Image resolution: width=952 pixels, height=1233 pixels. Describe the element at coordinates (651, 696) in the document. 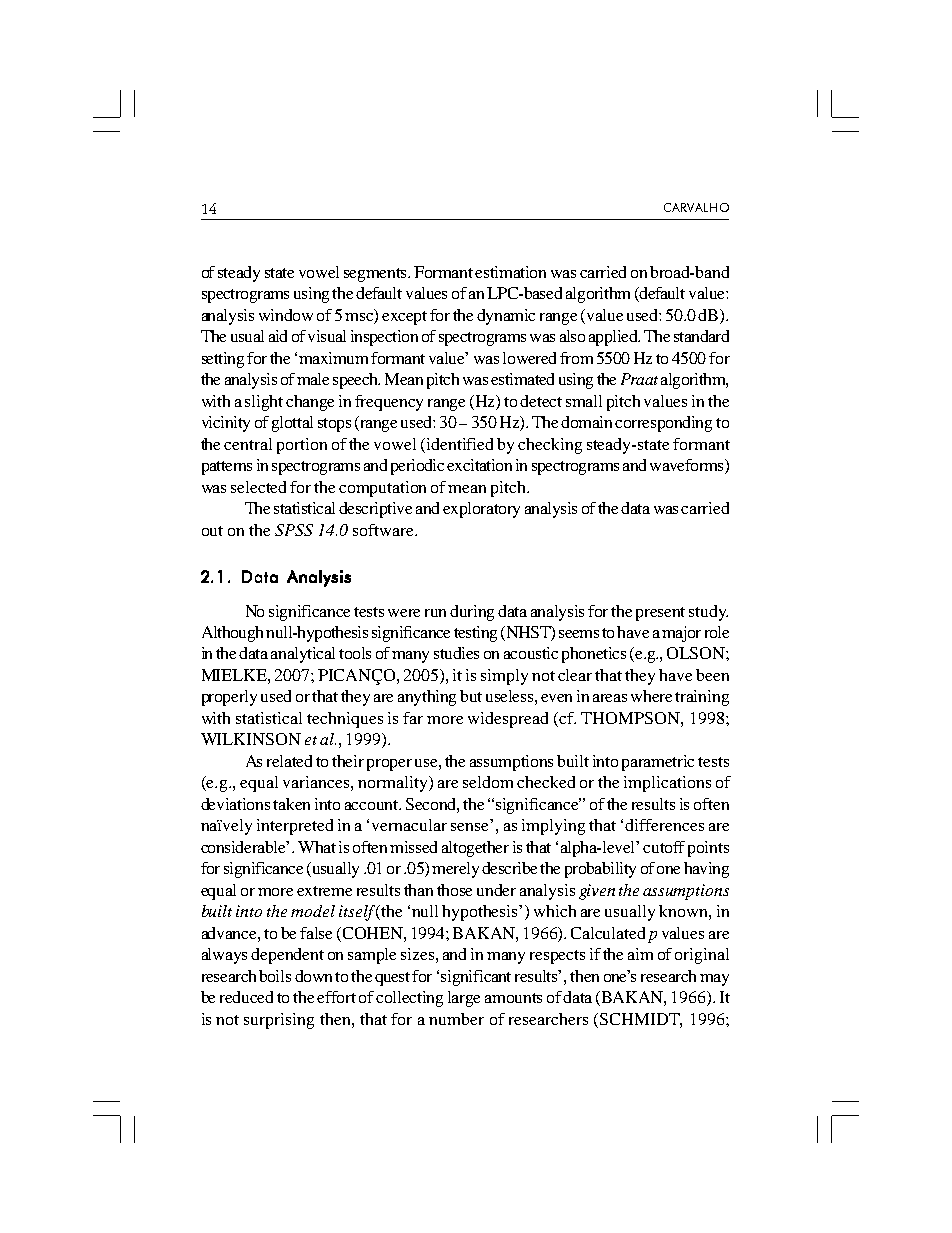

I see `where` at that location.
